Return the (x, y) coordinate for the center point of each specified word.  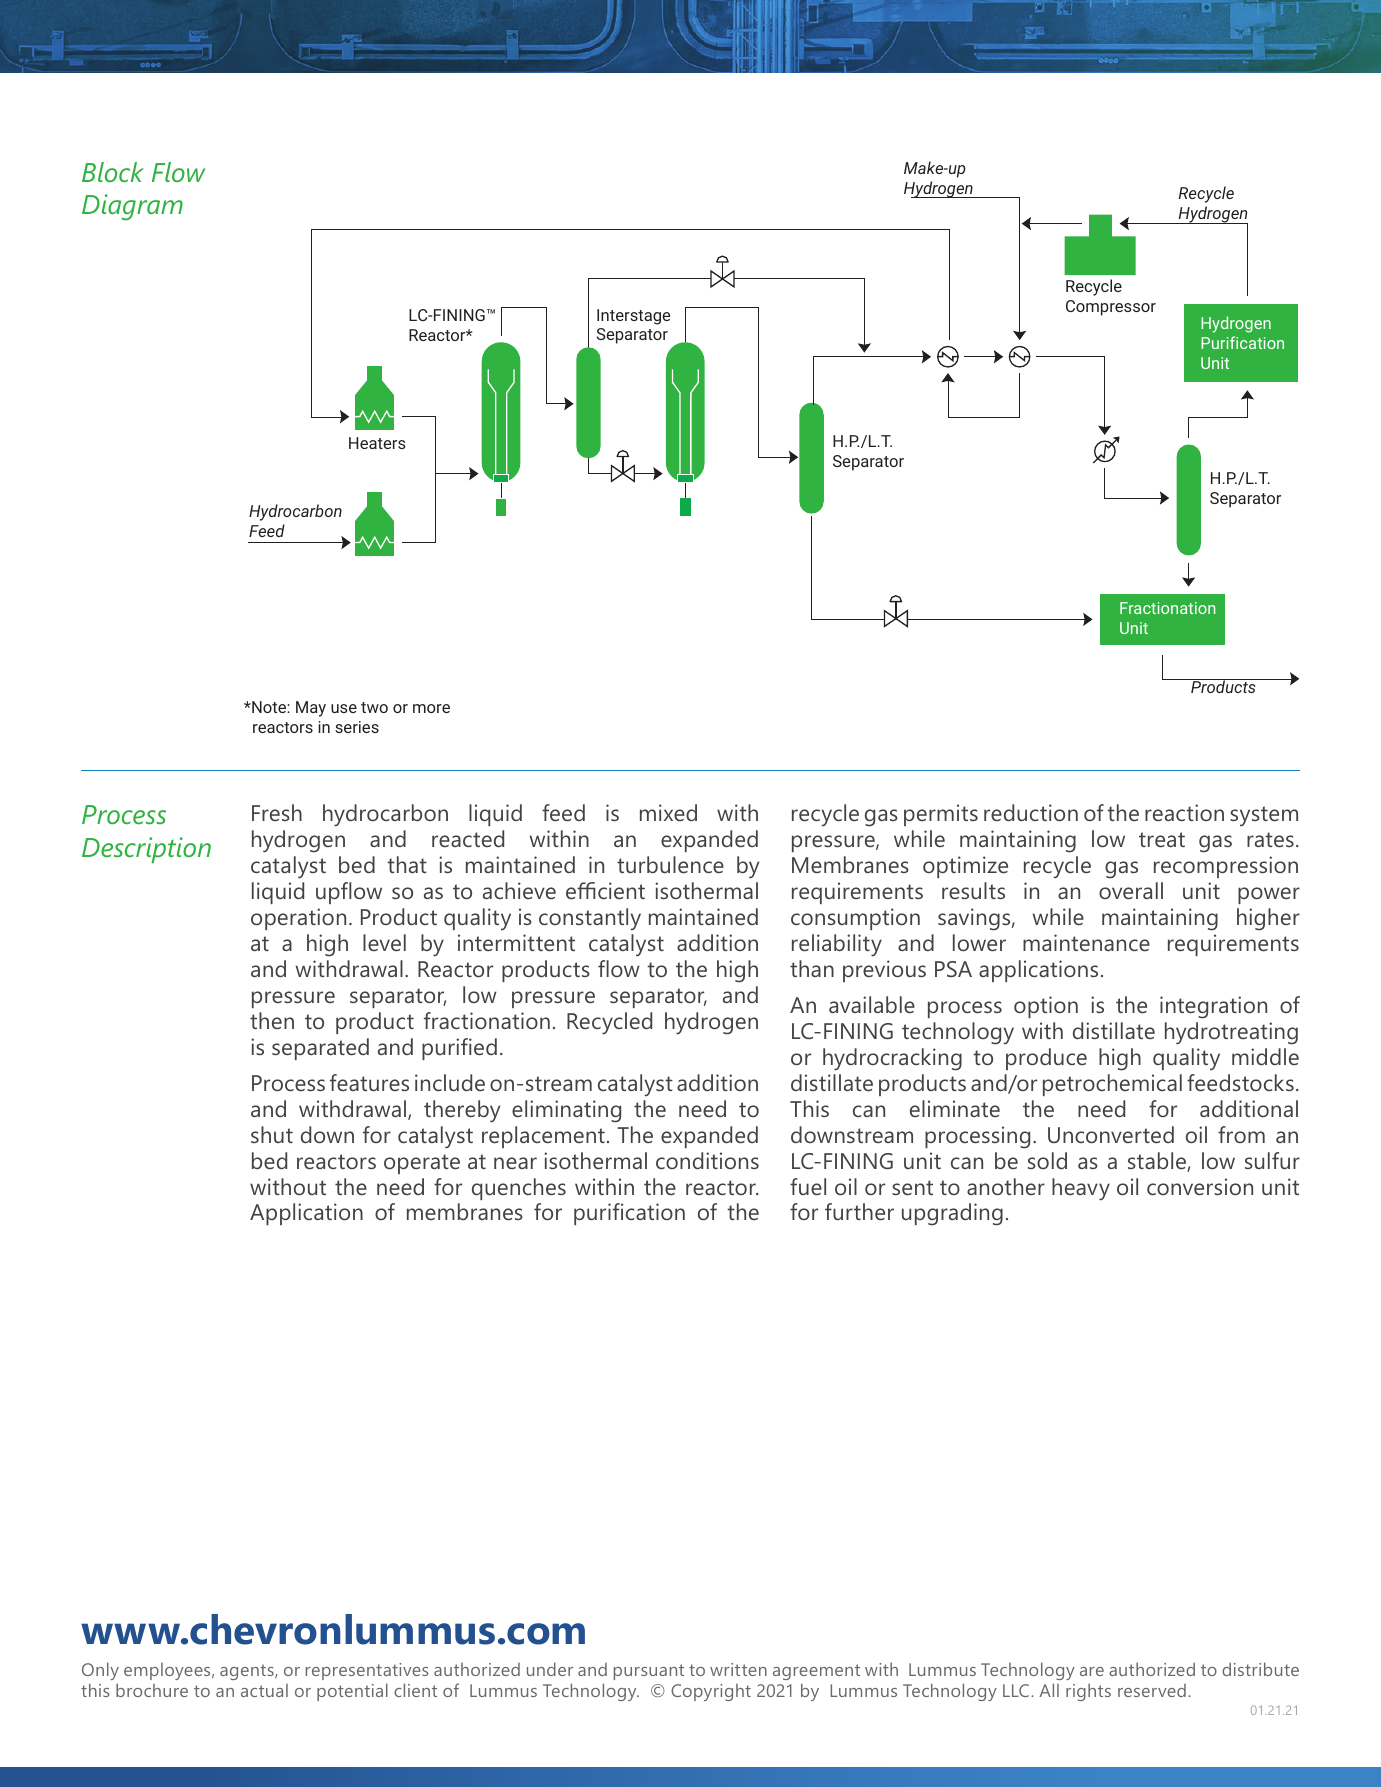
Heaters (377, 443)
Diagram (132, 207)
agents (248, 1672)
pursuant (649, 1672)
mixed (668, 812)
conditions (707, 1160)
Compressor (1111, 308)
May (311, 709)
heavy (1081, 1189)
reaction (1184, 812)
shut (272, 1134)
